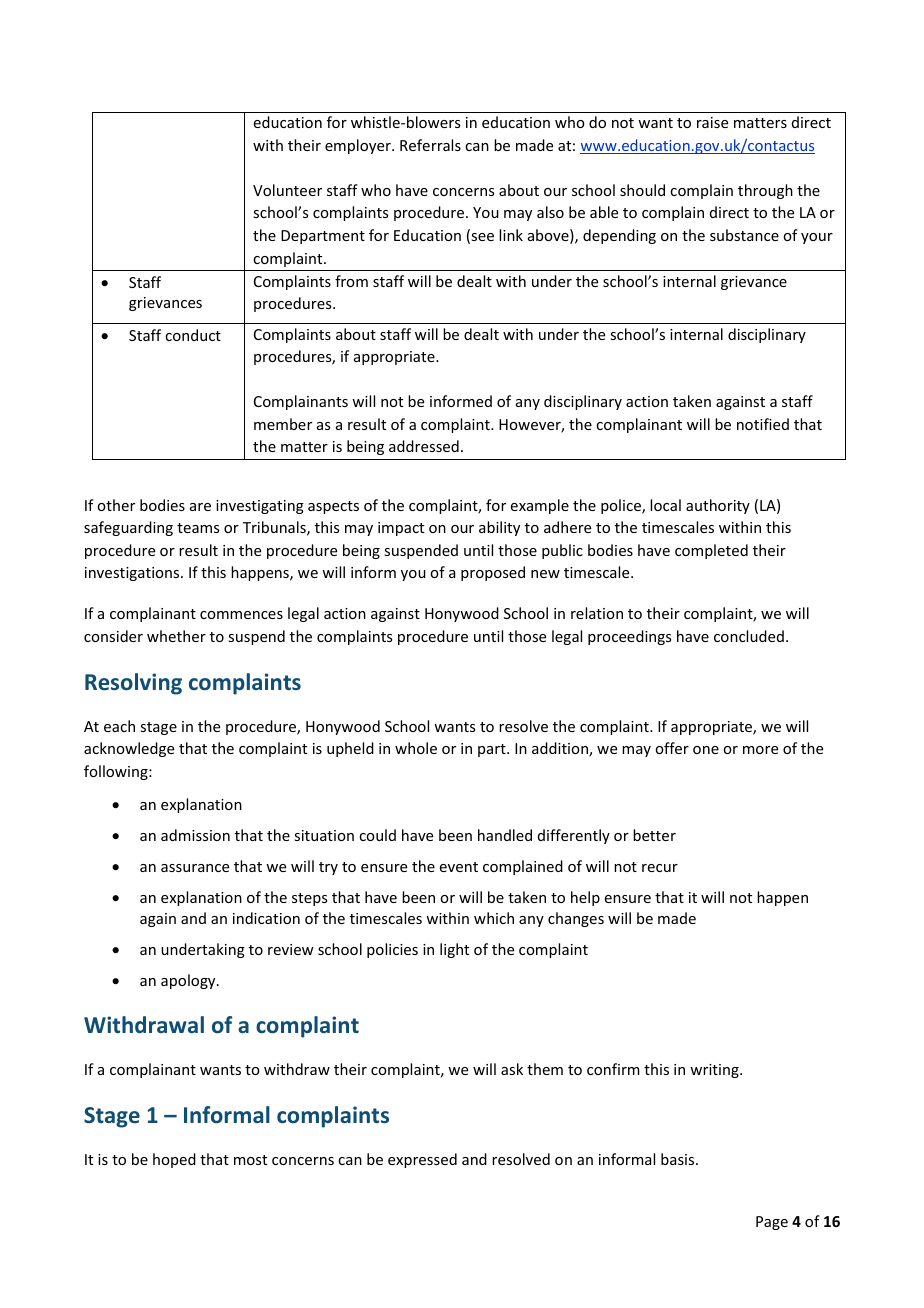  I want to click on addressed, so click(424, 446).
